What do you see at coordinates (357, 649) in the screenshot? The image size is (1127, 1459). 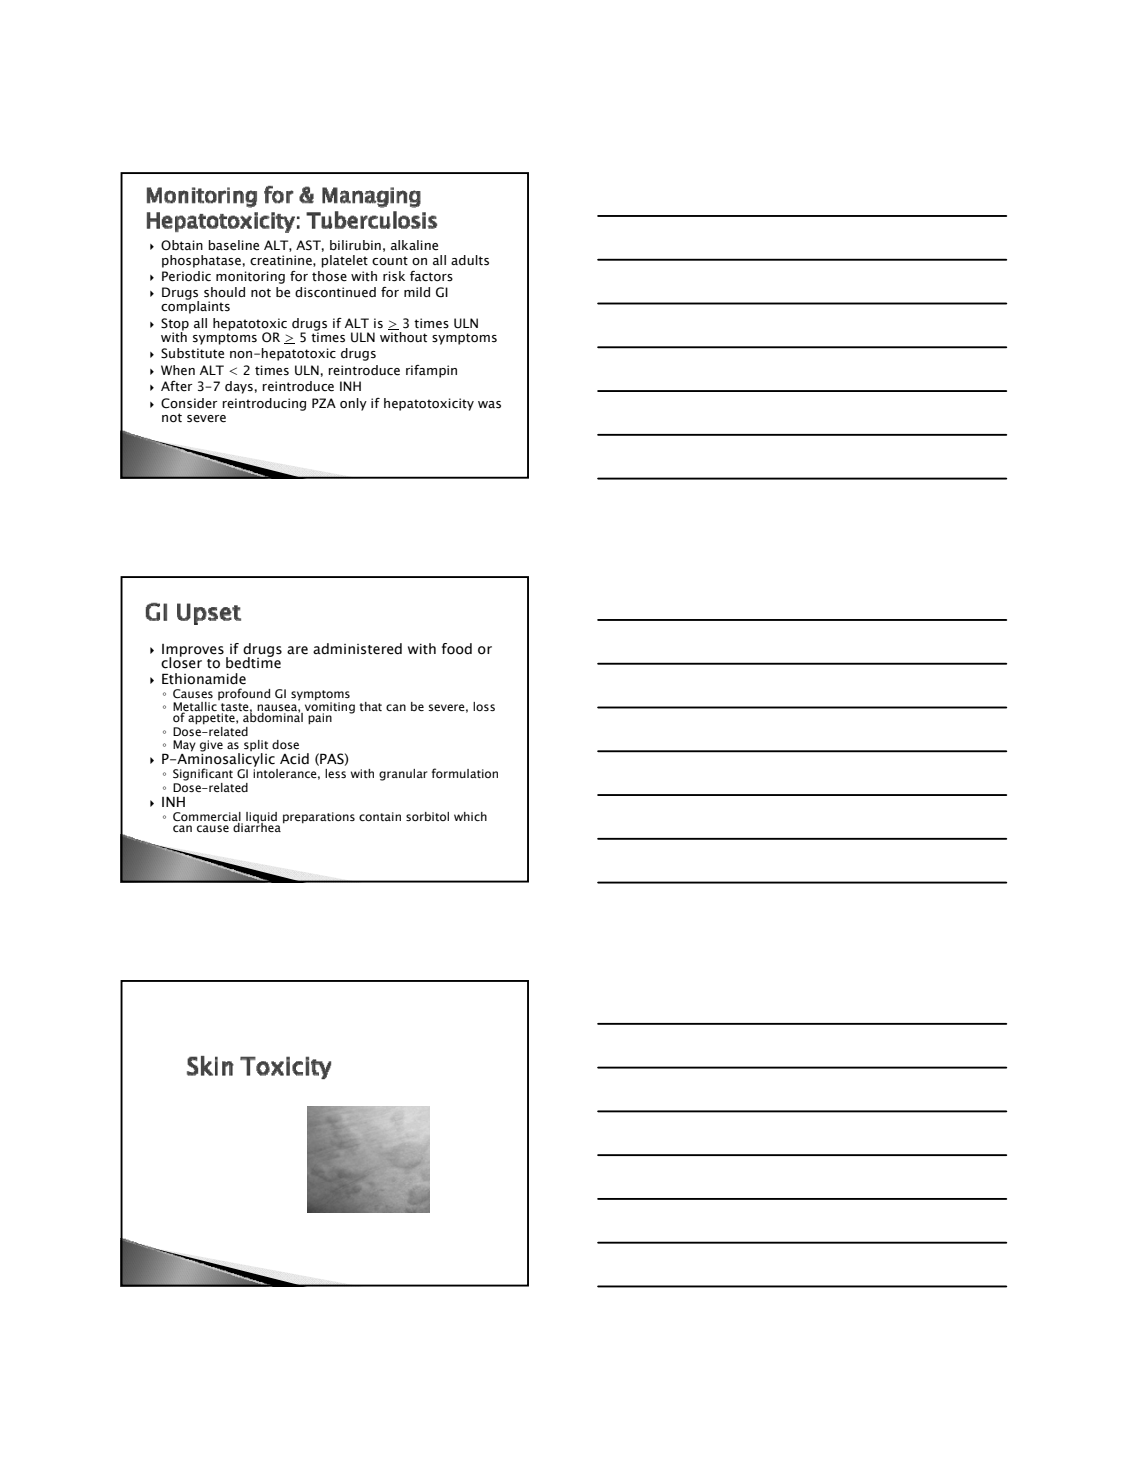 I see `administered` at bounding box center [357, 649].
